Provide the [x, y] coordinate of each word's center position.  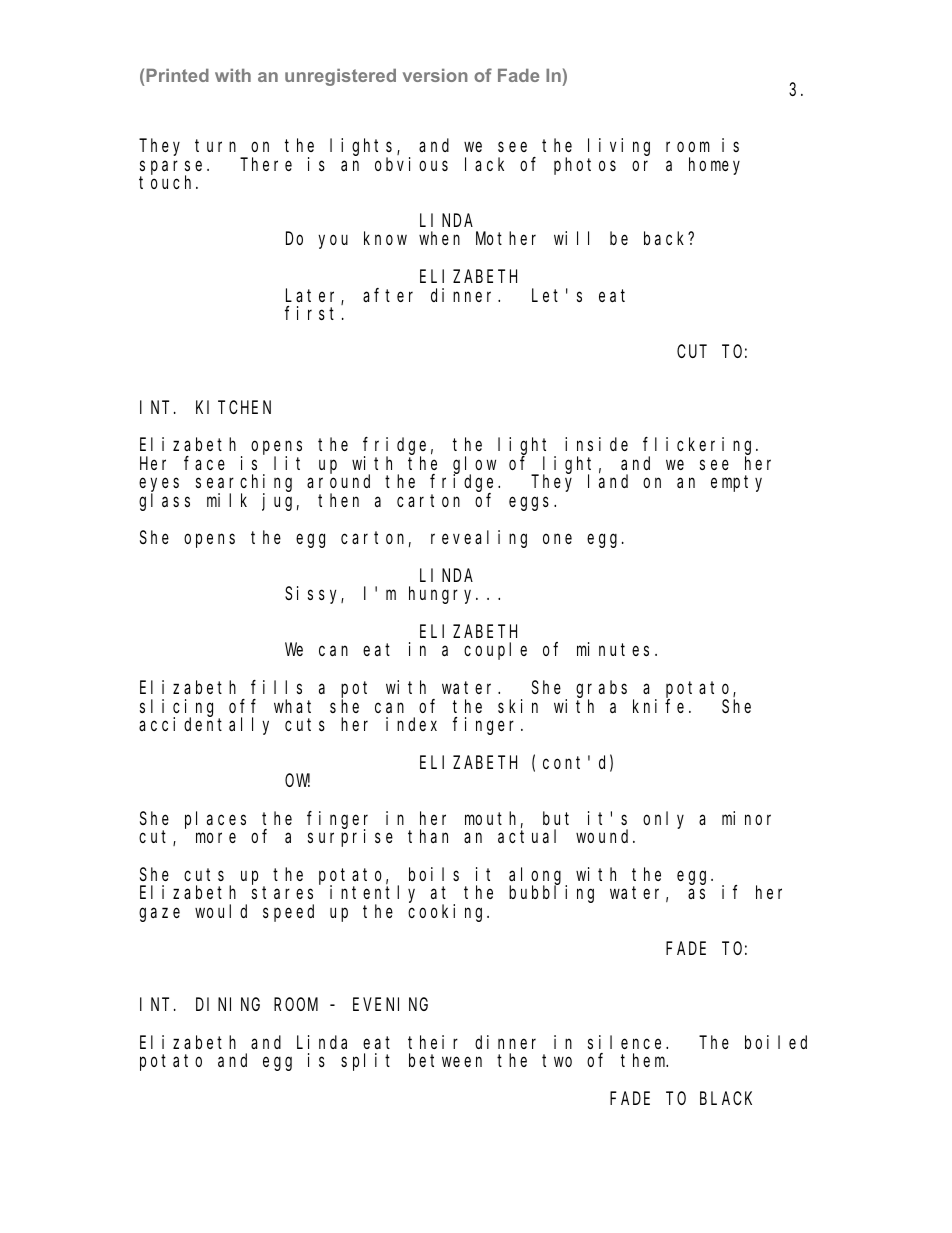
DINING [228, 1005]
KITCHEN [233, 407]
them [644, 1060]
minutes [613, 649]
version [435, 75]
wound [605, 836]
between [445, 1060]
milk [227, 500]
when [439, 238]
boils [434, 874]
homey [714, 166]
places [215, 820]
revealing [479, 539]
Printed [177, 75]
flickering [700, 447]
